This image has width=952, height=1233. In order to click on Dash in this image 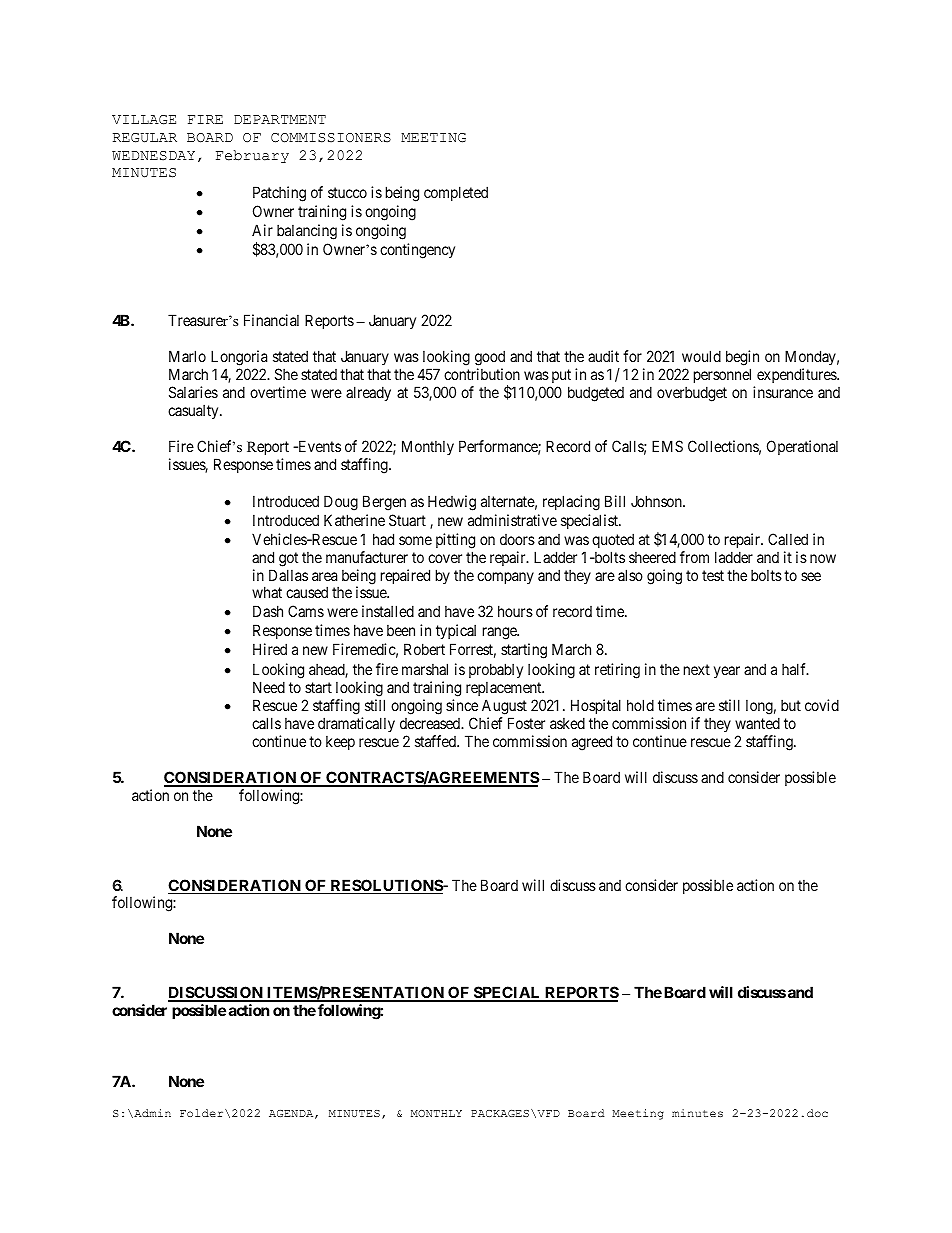, I will do `click(268, 611)`.
